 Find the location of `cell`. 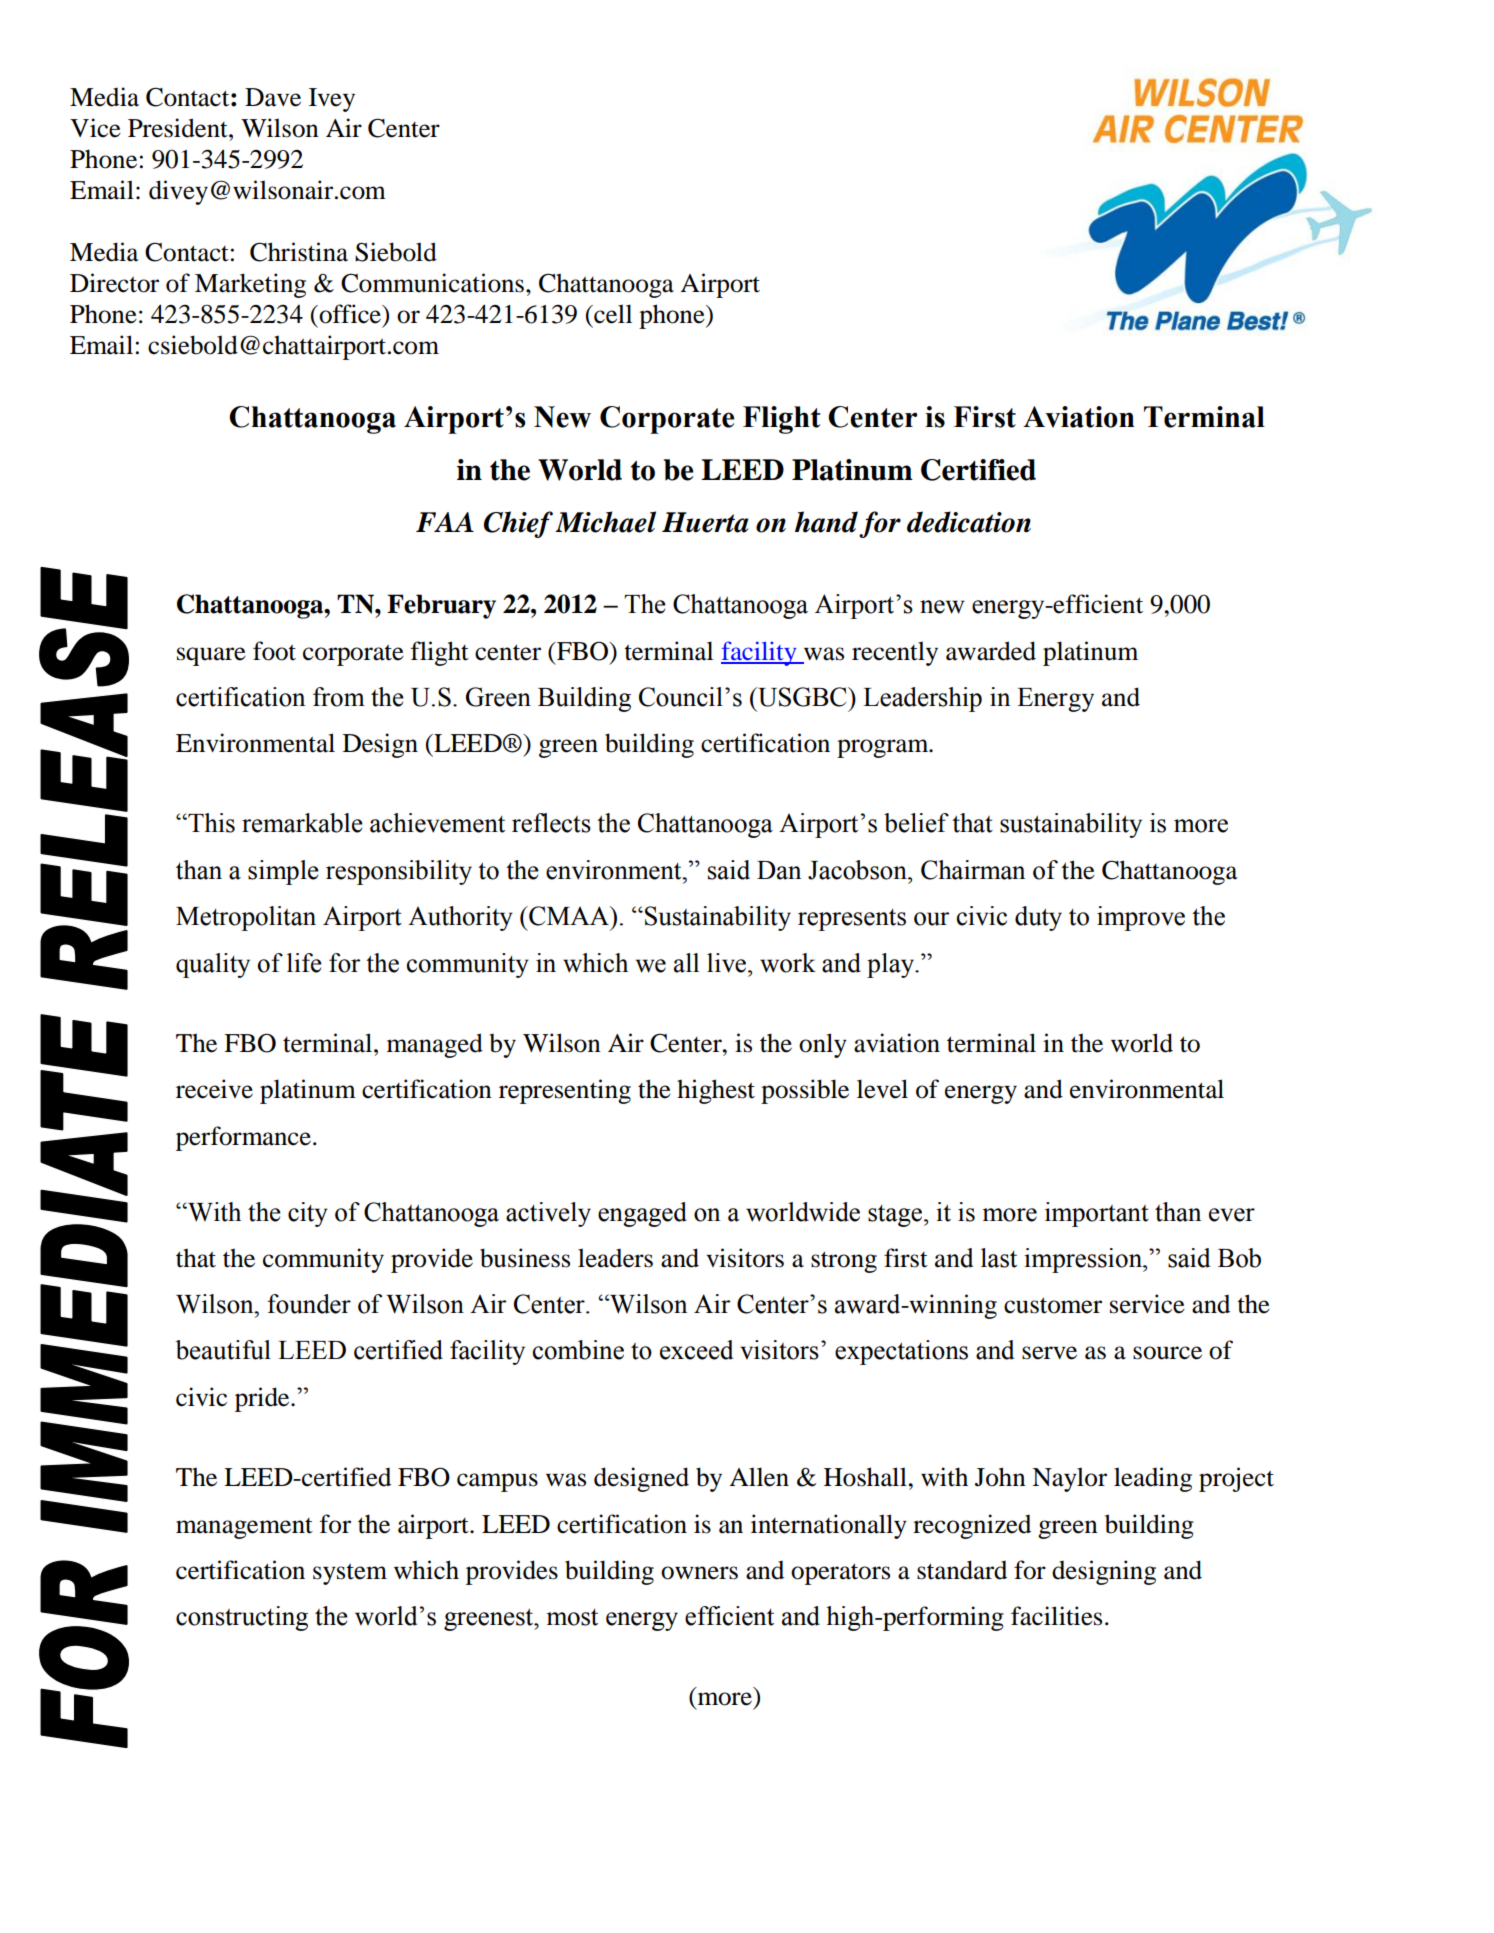

cell is located at coordinates (612, 314).
